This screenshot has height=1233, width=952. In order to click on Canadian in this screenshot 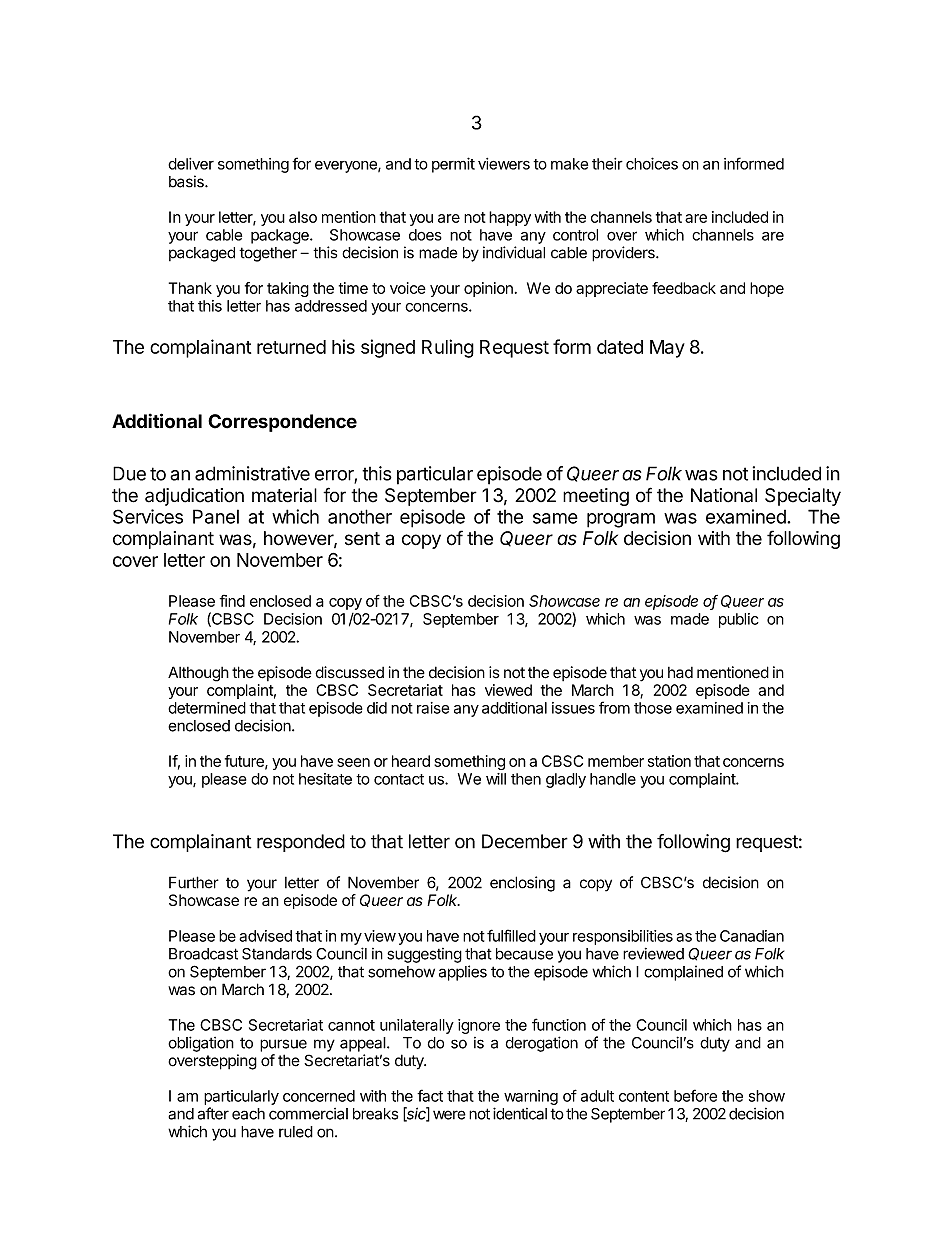, I will do `click(752, 936)`.
